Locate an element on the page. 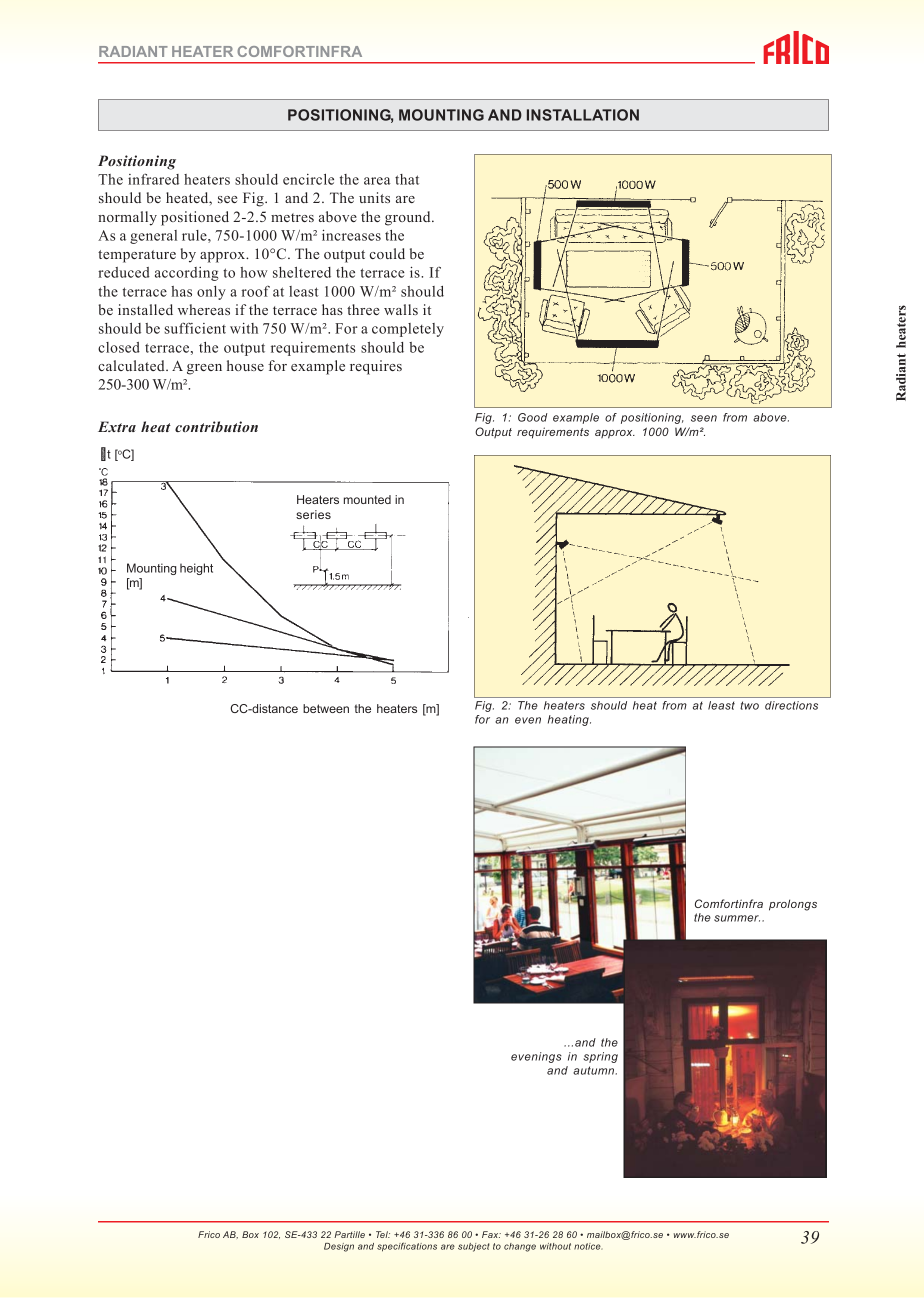  summer is located at coordinates (737, 918).
